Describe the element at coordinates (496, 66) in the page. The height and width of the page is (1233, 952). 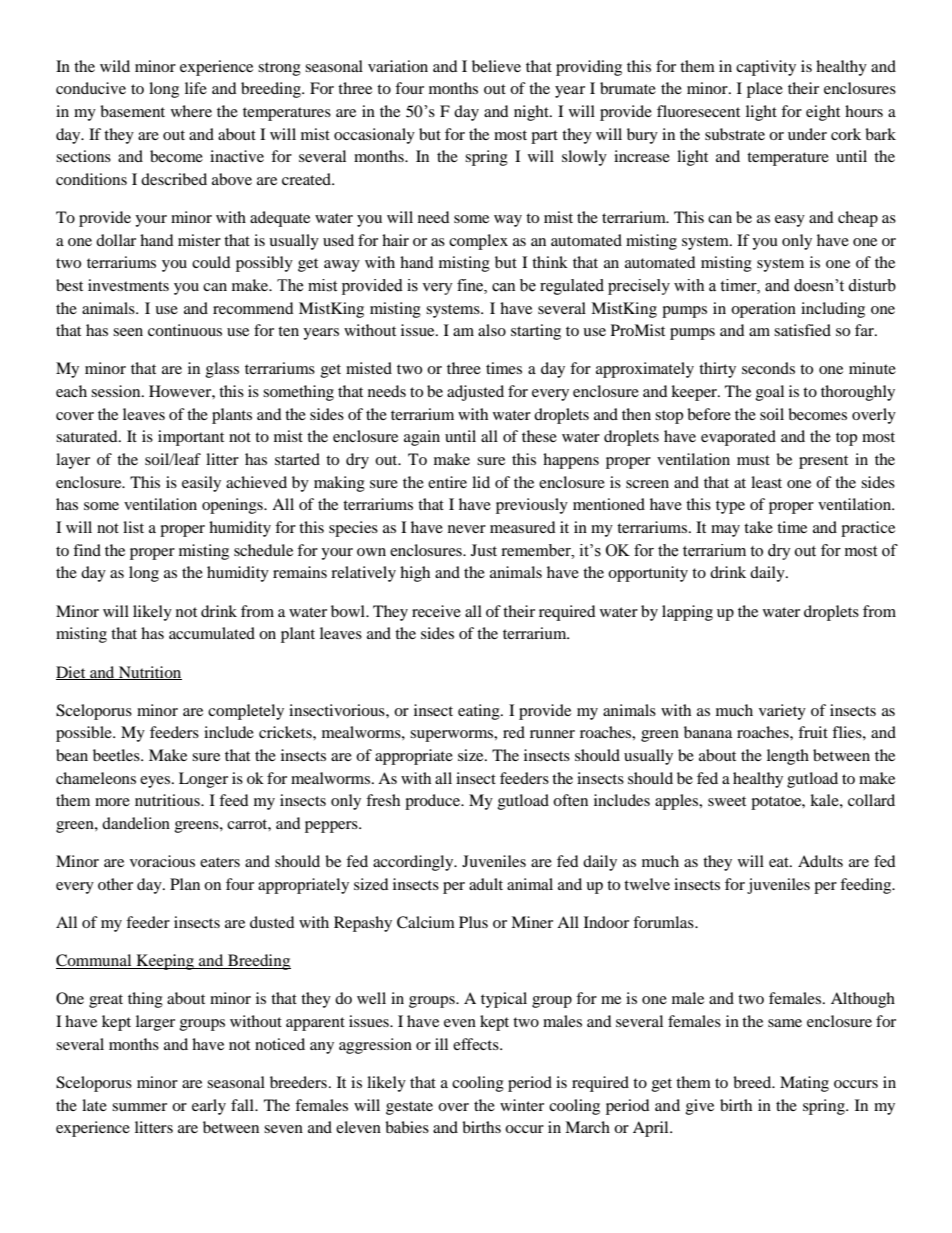
I see `believe` at that location.
